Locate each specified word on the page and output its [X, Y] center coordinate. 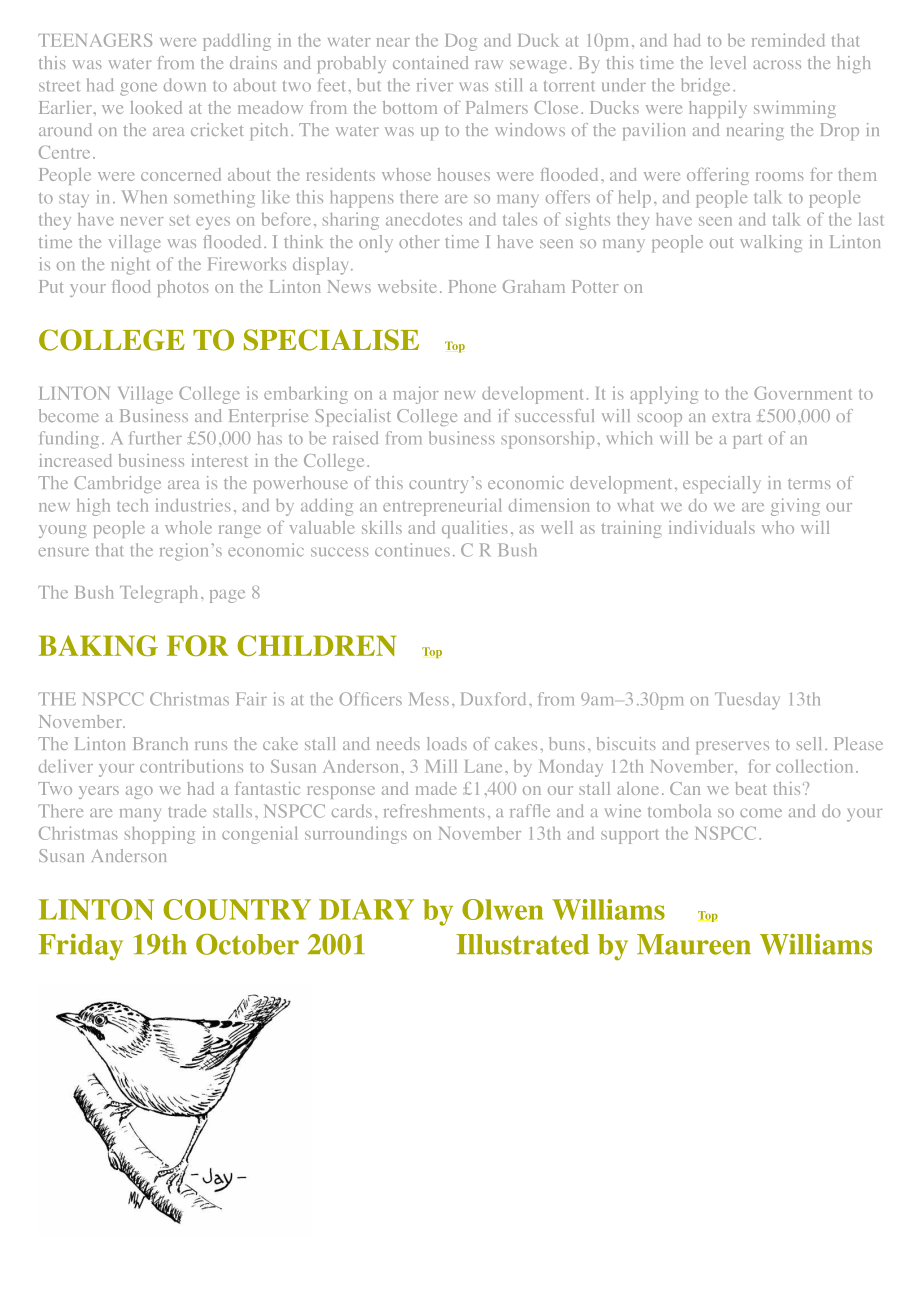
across [777, 64]
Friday [80, 947]
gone [138, 89]
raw [489, 64]
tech [132, 505]
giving [795, 507]
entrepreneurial [442, 507]
